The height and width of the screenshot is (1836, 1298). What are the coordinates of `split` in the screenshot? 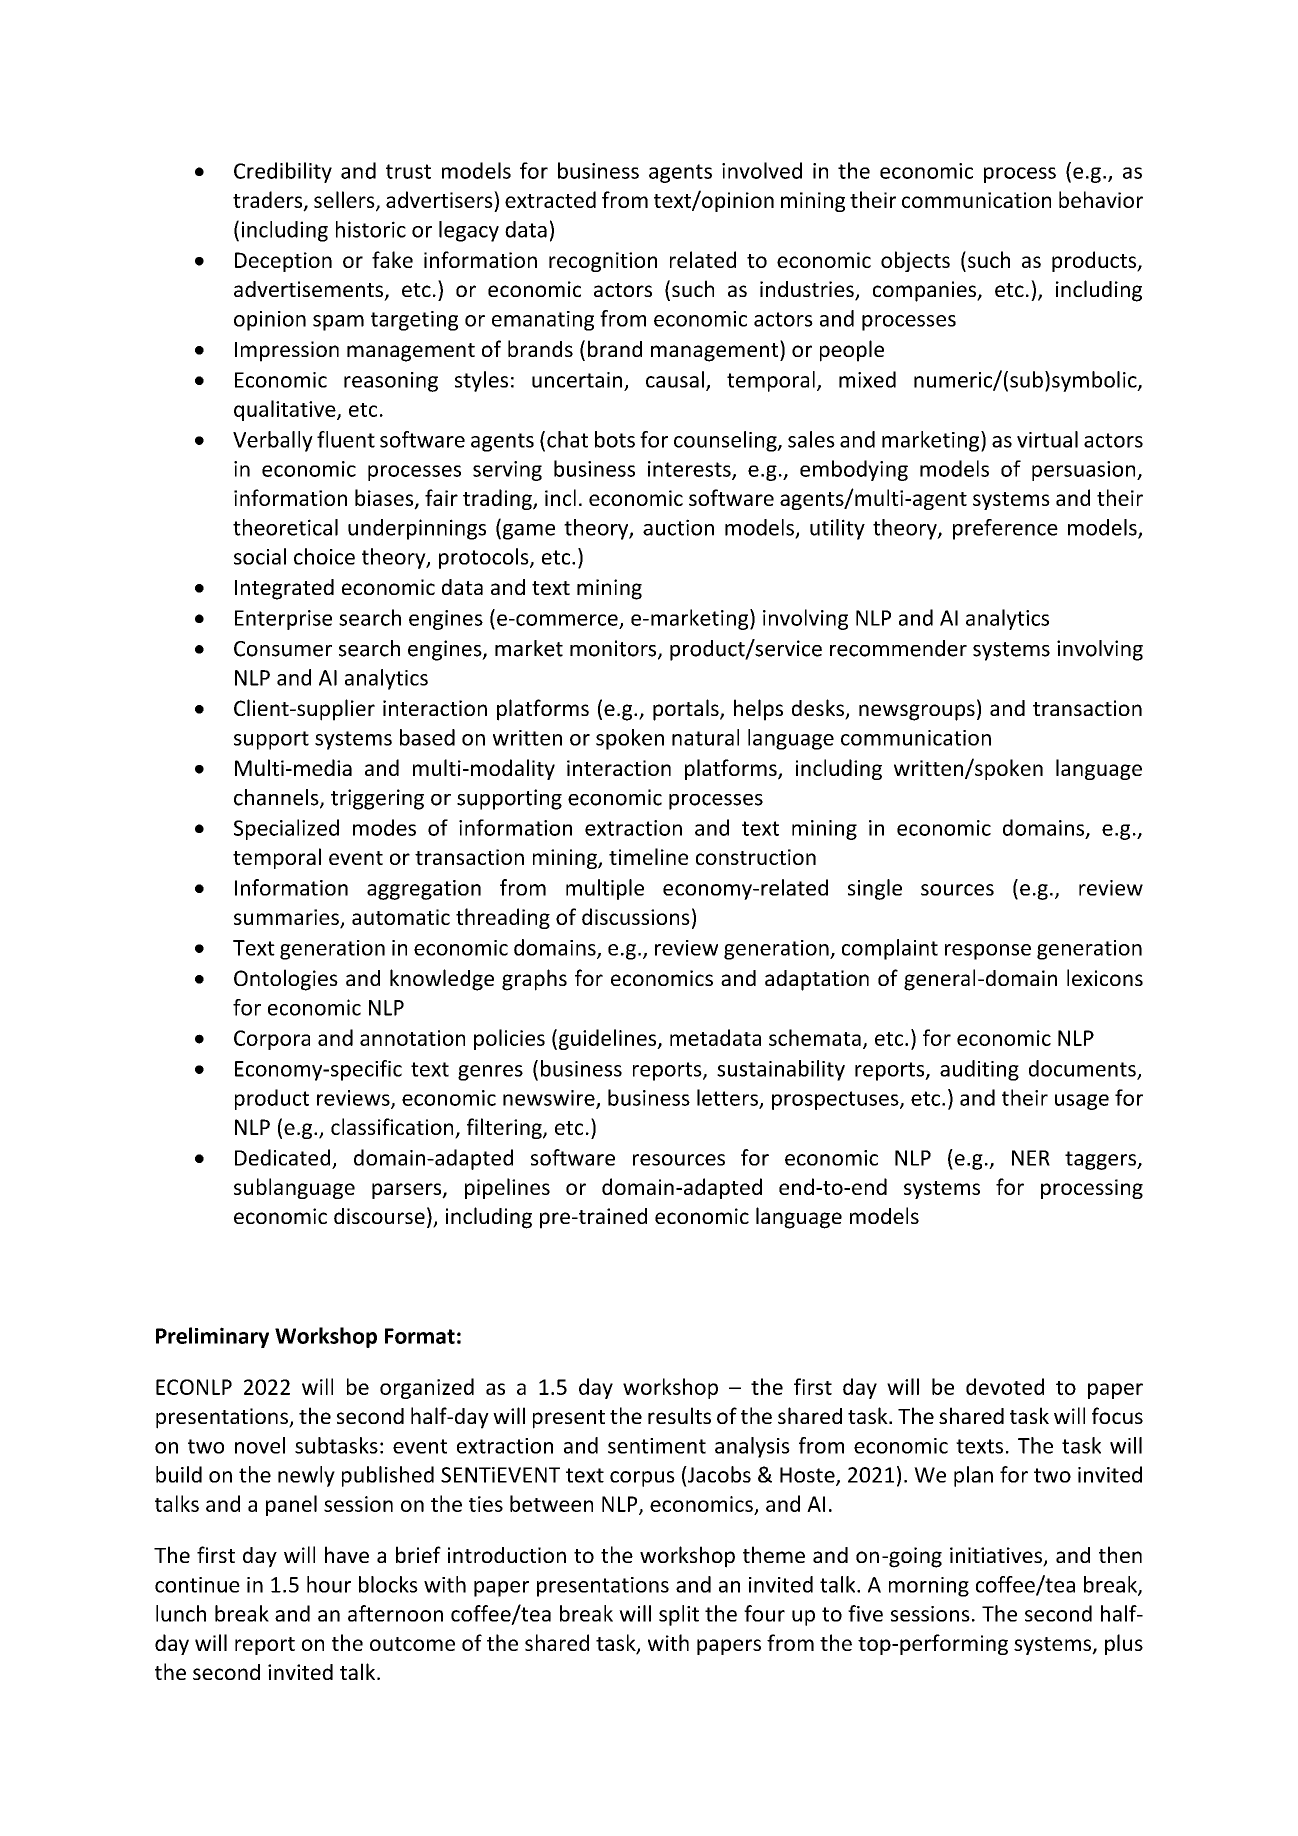 It's located at (679, 1615).
